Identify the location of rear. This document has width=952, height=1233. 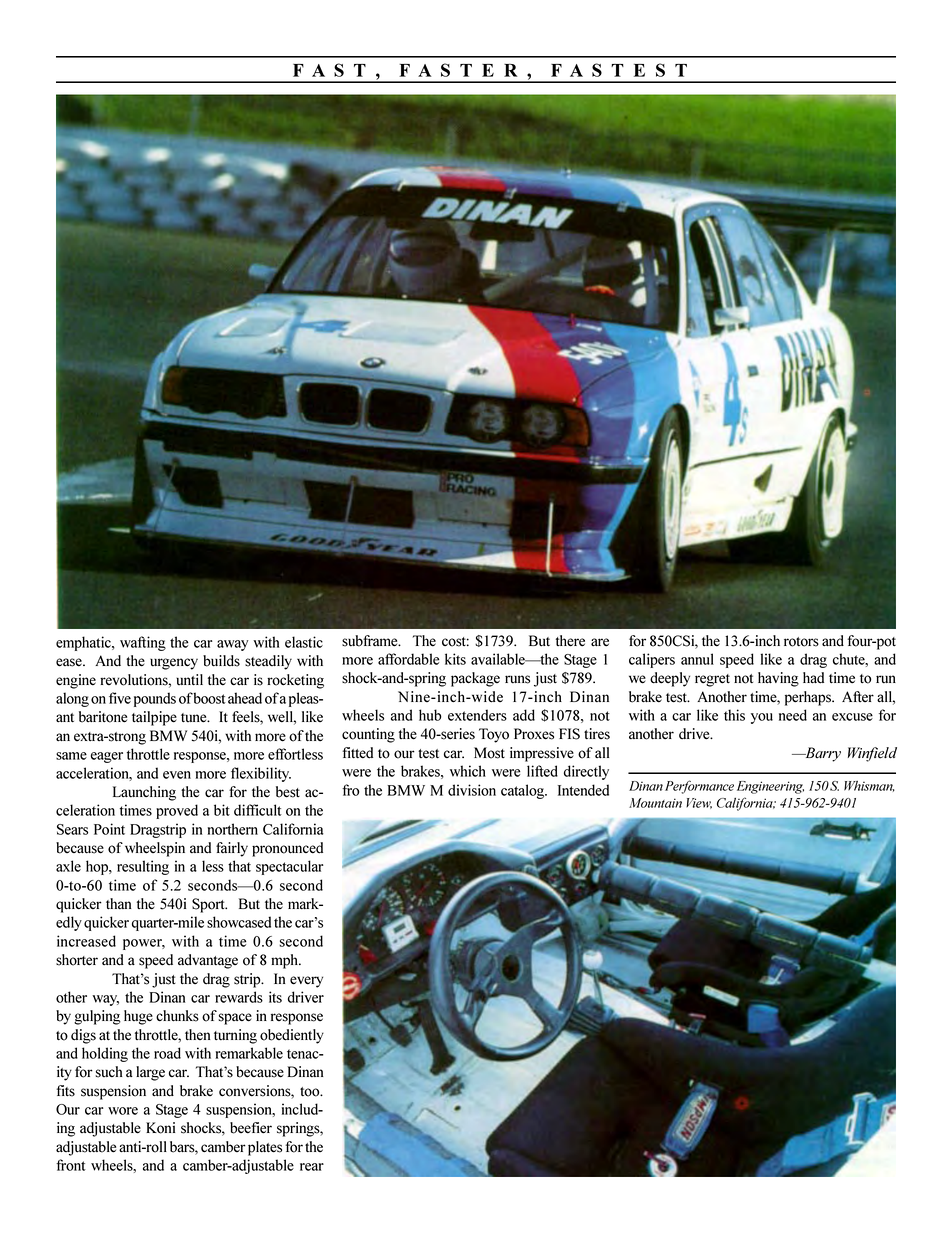
(312, 1167).
